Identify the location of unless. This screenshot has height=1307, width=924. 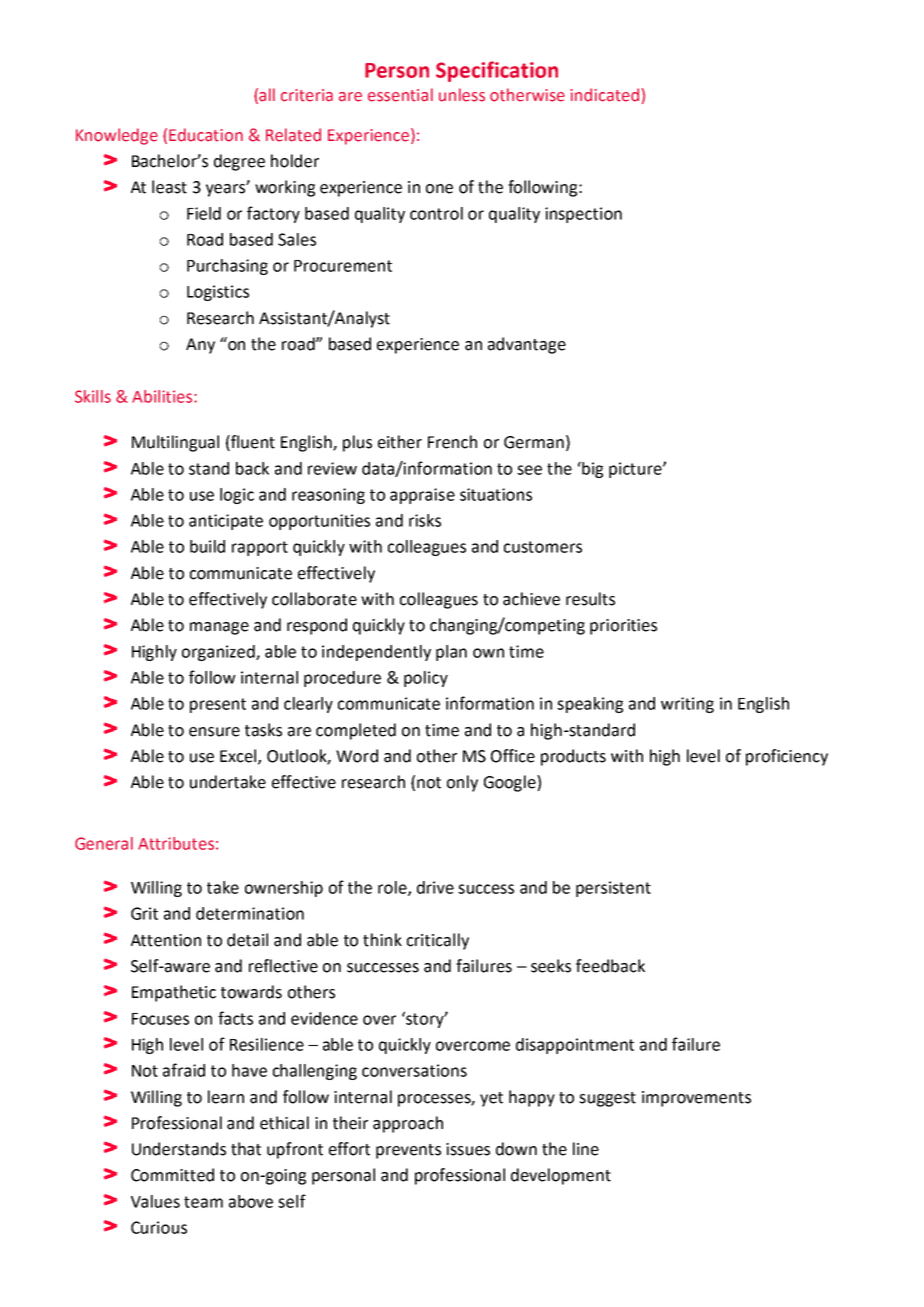
(462, 95).
